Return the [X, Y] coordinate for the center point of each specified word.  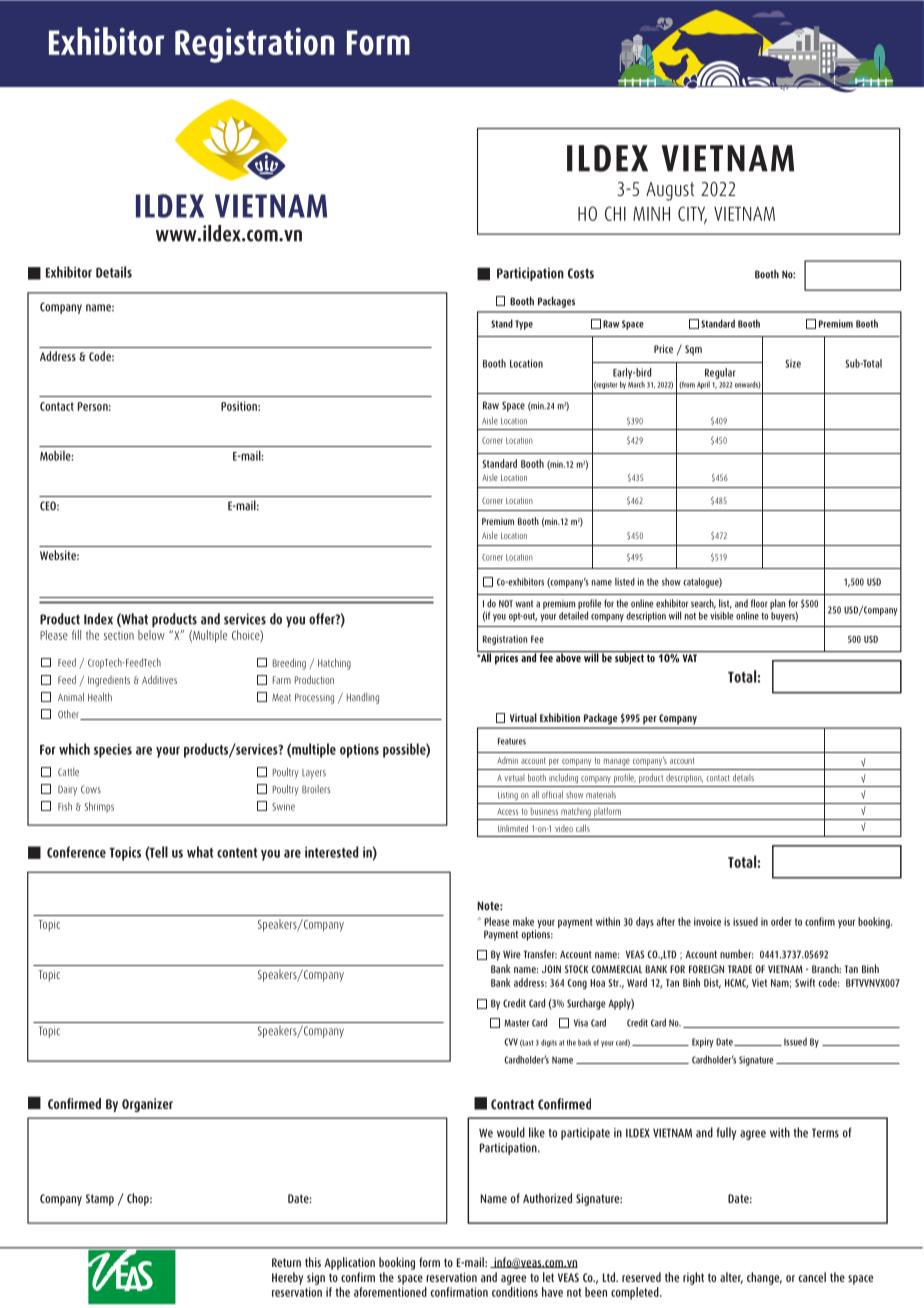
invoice [707, 921]
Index [98, 619]
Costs [581, 273]
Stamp [100, 1200]
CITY [692, 214]
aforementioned [390, 1292]
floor [759, 603]
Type [524, 325]
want [524, 604]
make [523, 921]
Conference [76, 852]
